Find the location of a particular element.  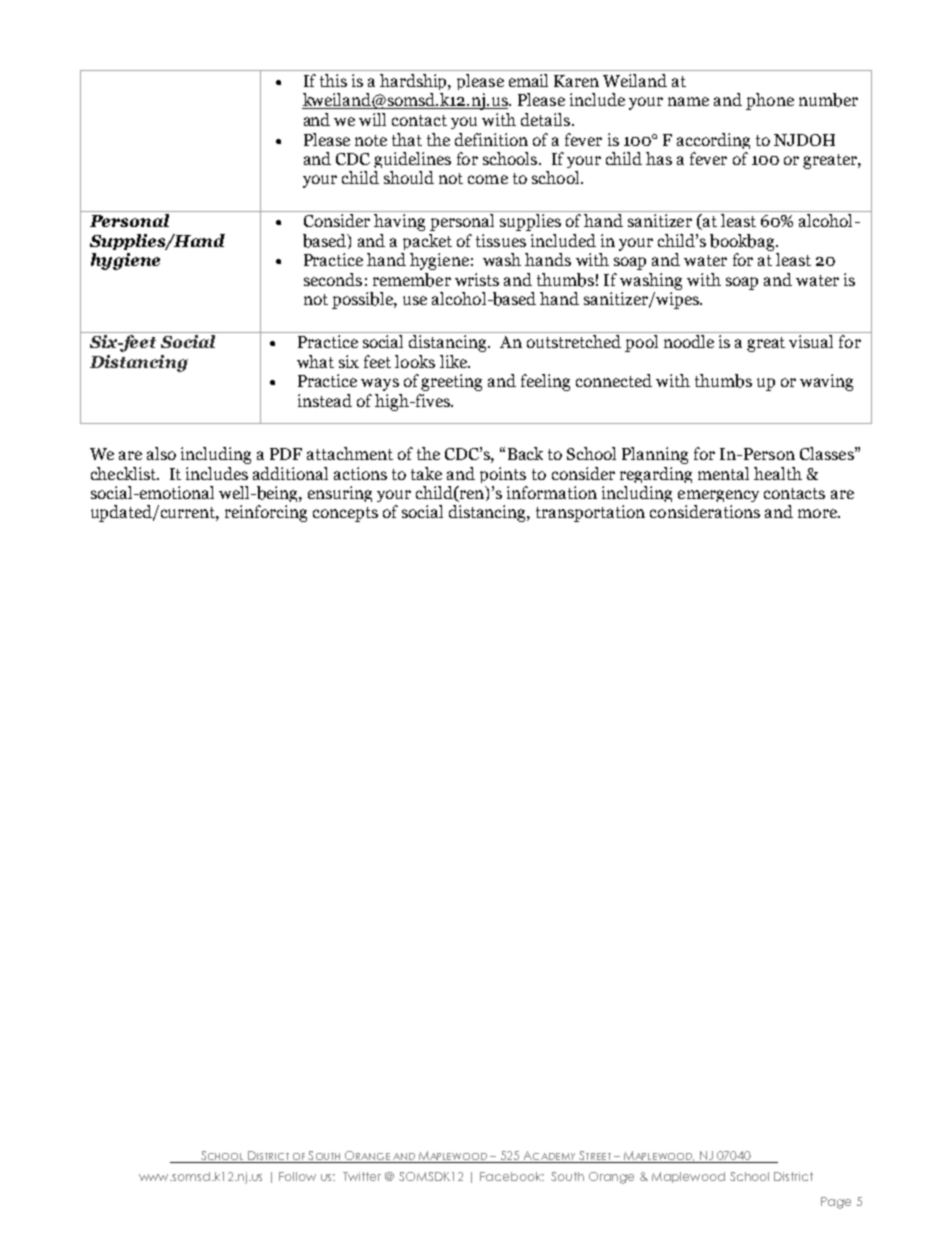

points is located at coordinates (503, 475).
